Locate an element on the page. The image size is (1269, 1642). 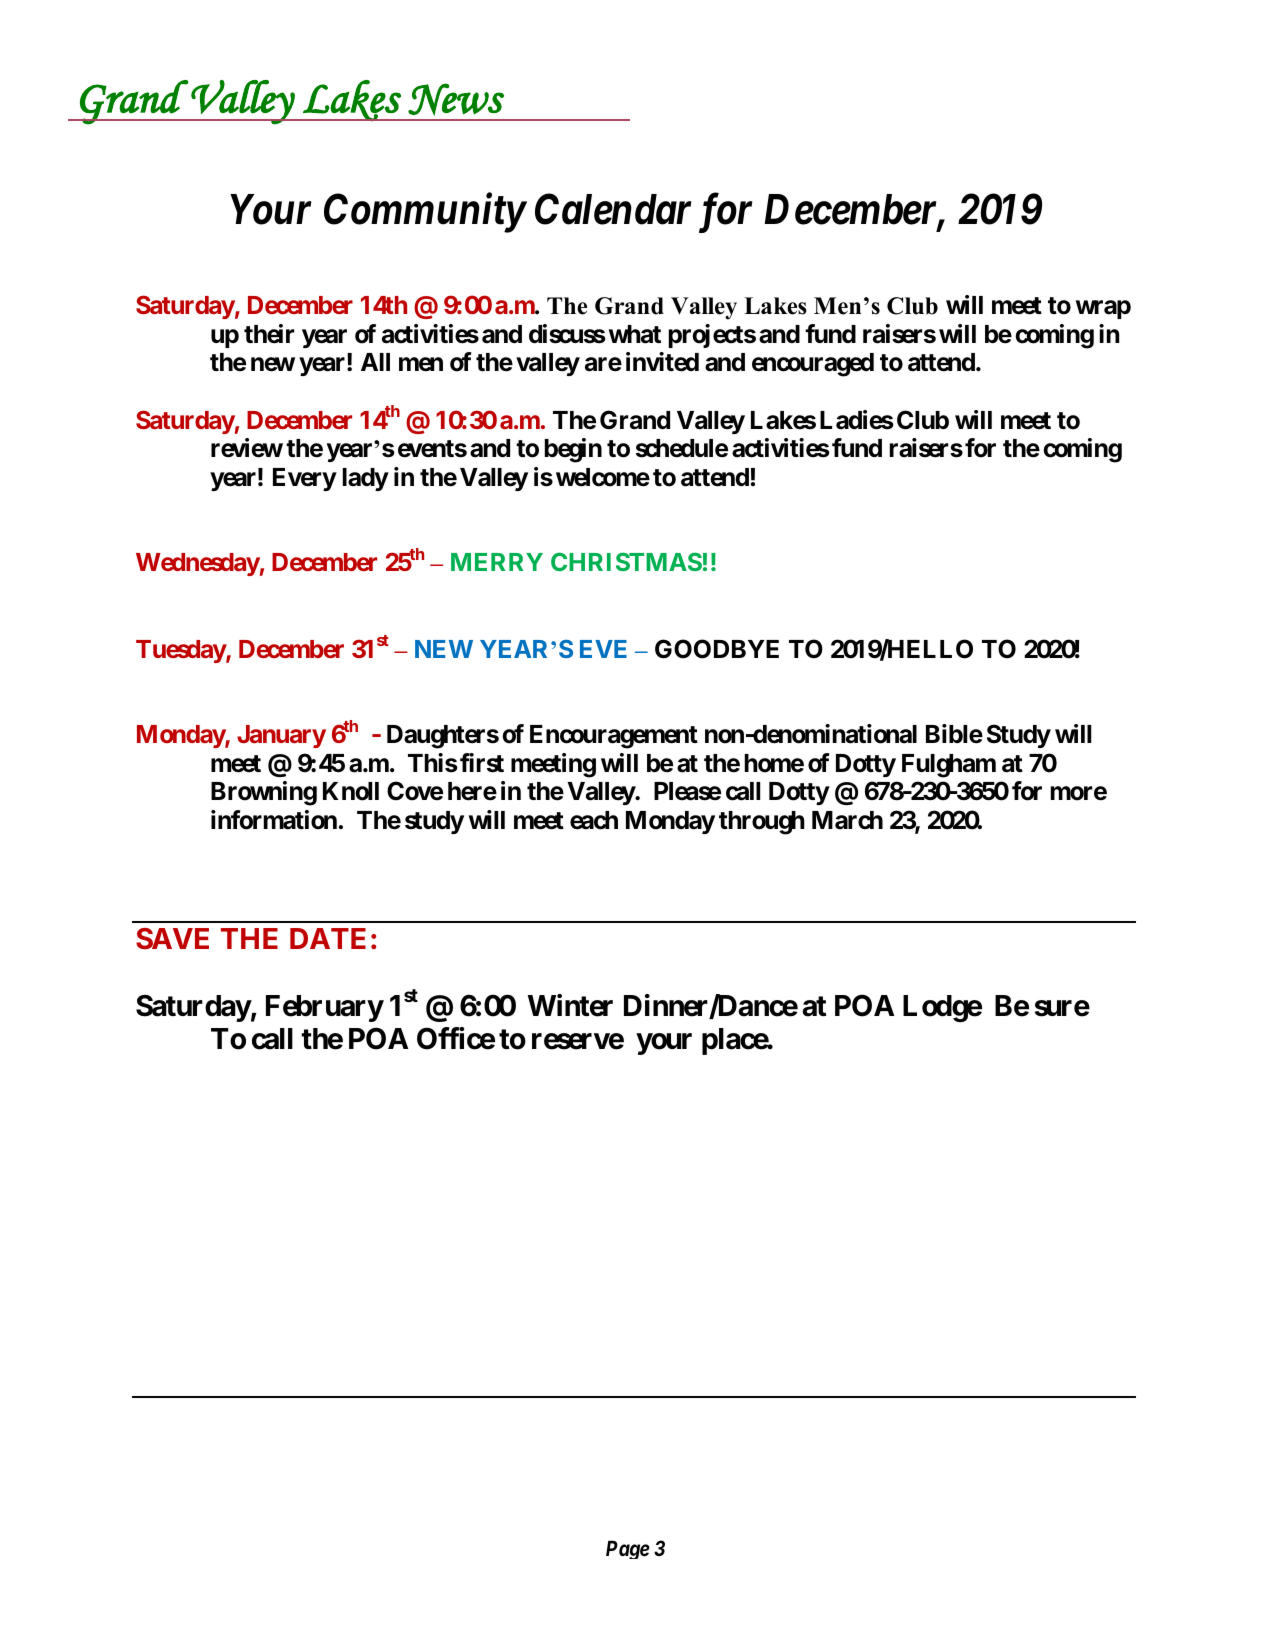
what is located at coordinates (635, 334).
